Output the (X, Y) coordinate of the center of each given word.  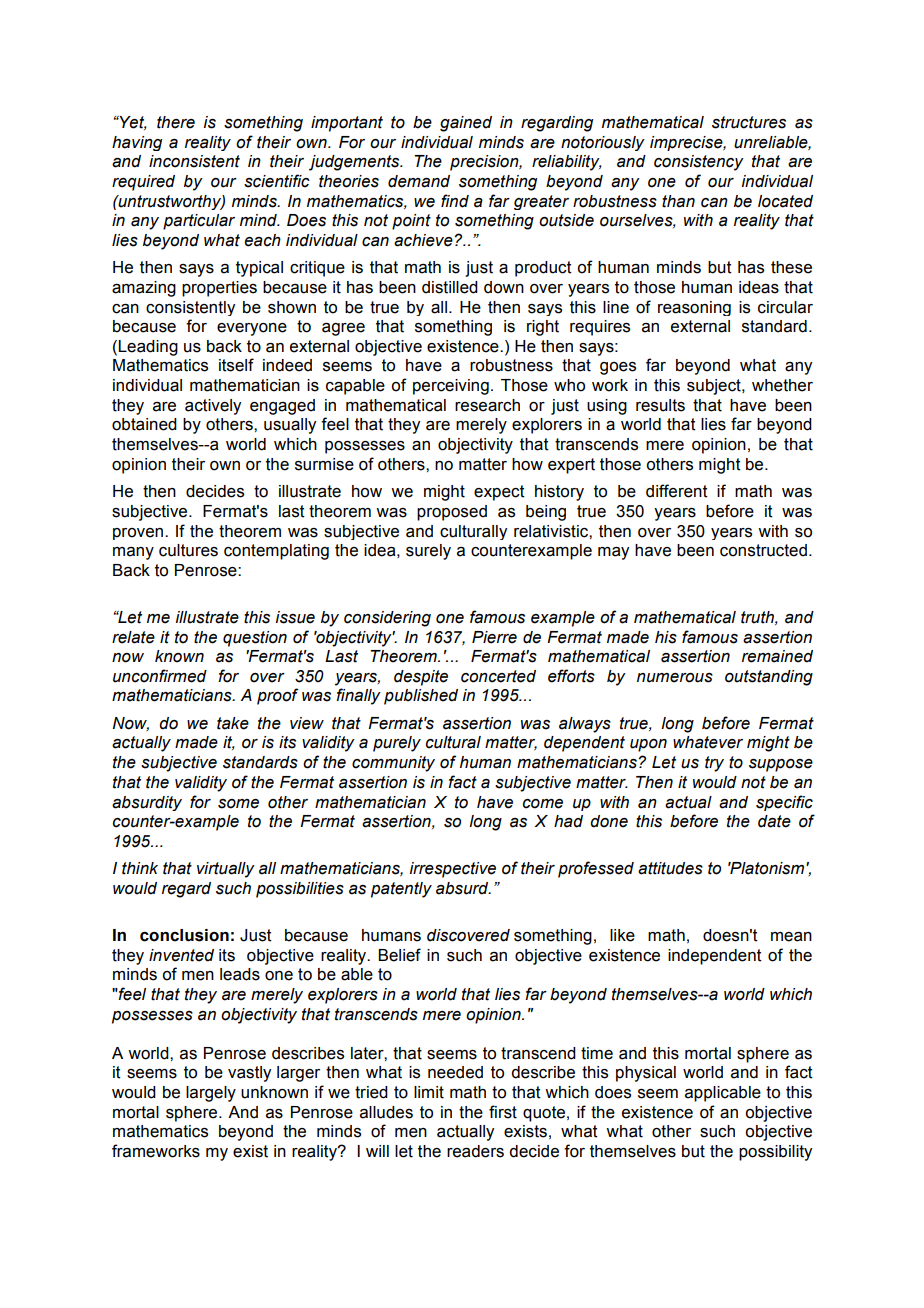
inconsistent (194, 161)
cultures (188, 550)
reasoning (694, 308)
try (714, 764)
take (233, 723)
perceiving (451, 387)
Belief (399, 955)
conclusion (184, 935)
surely (428, 552)
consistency (699, 163)
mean (791, 937)
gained (466, 124)
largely (211, 1094)
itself (236, 365)
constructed (763, 550)
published (421, 697)
